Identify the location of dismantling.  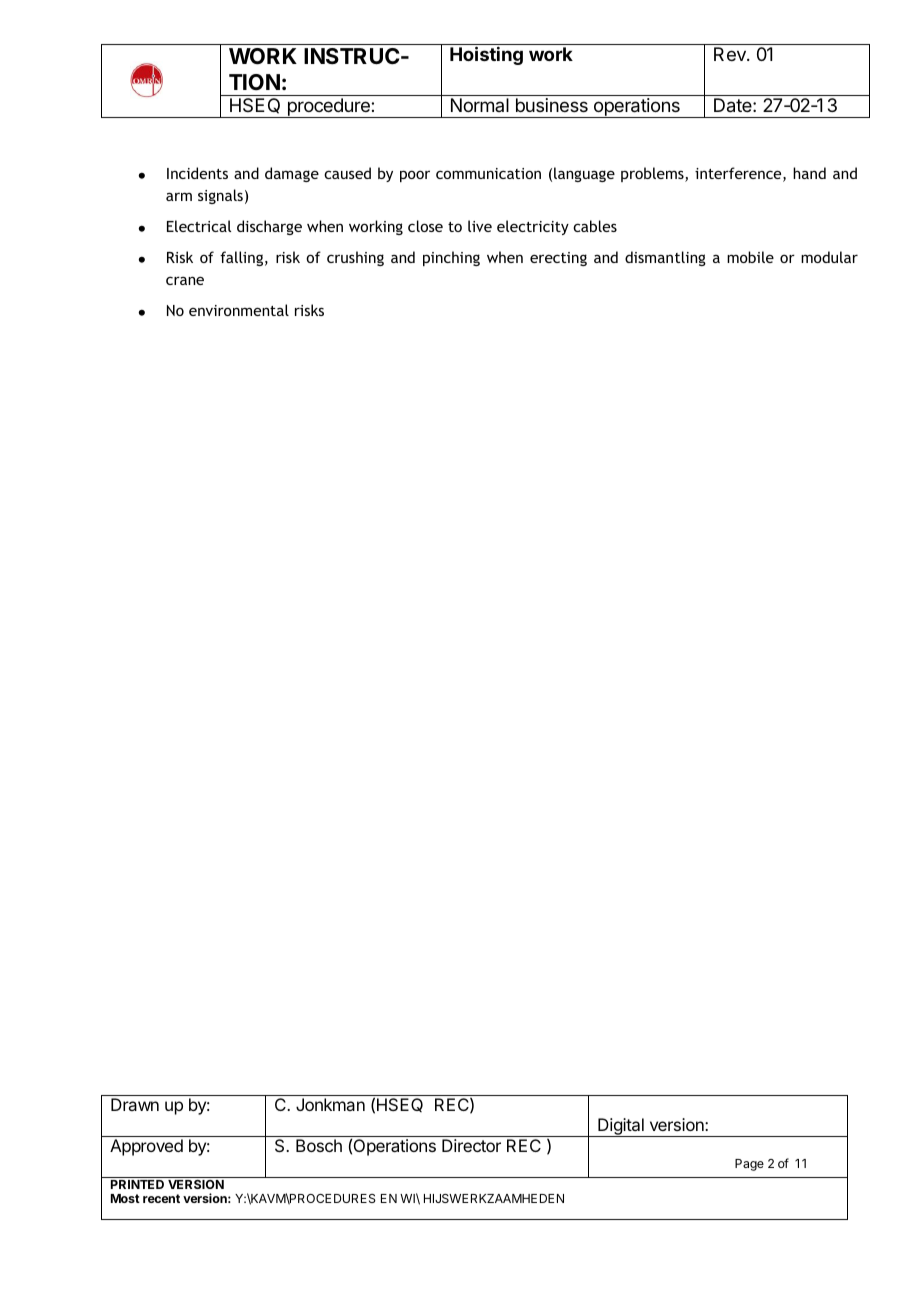
(665, 258).
